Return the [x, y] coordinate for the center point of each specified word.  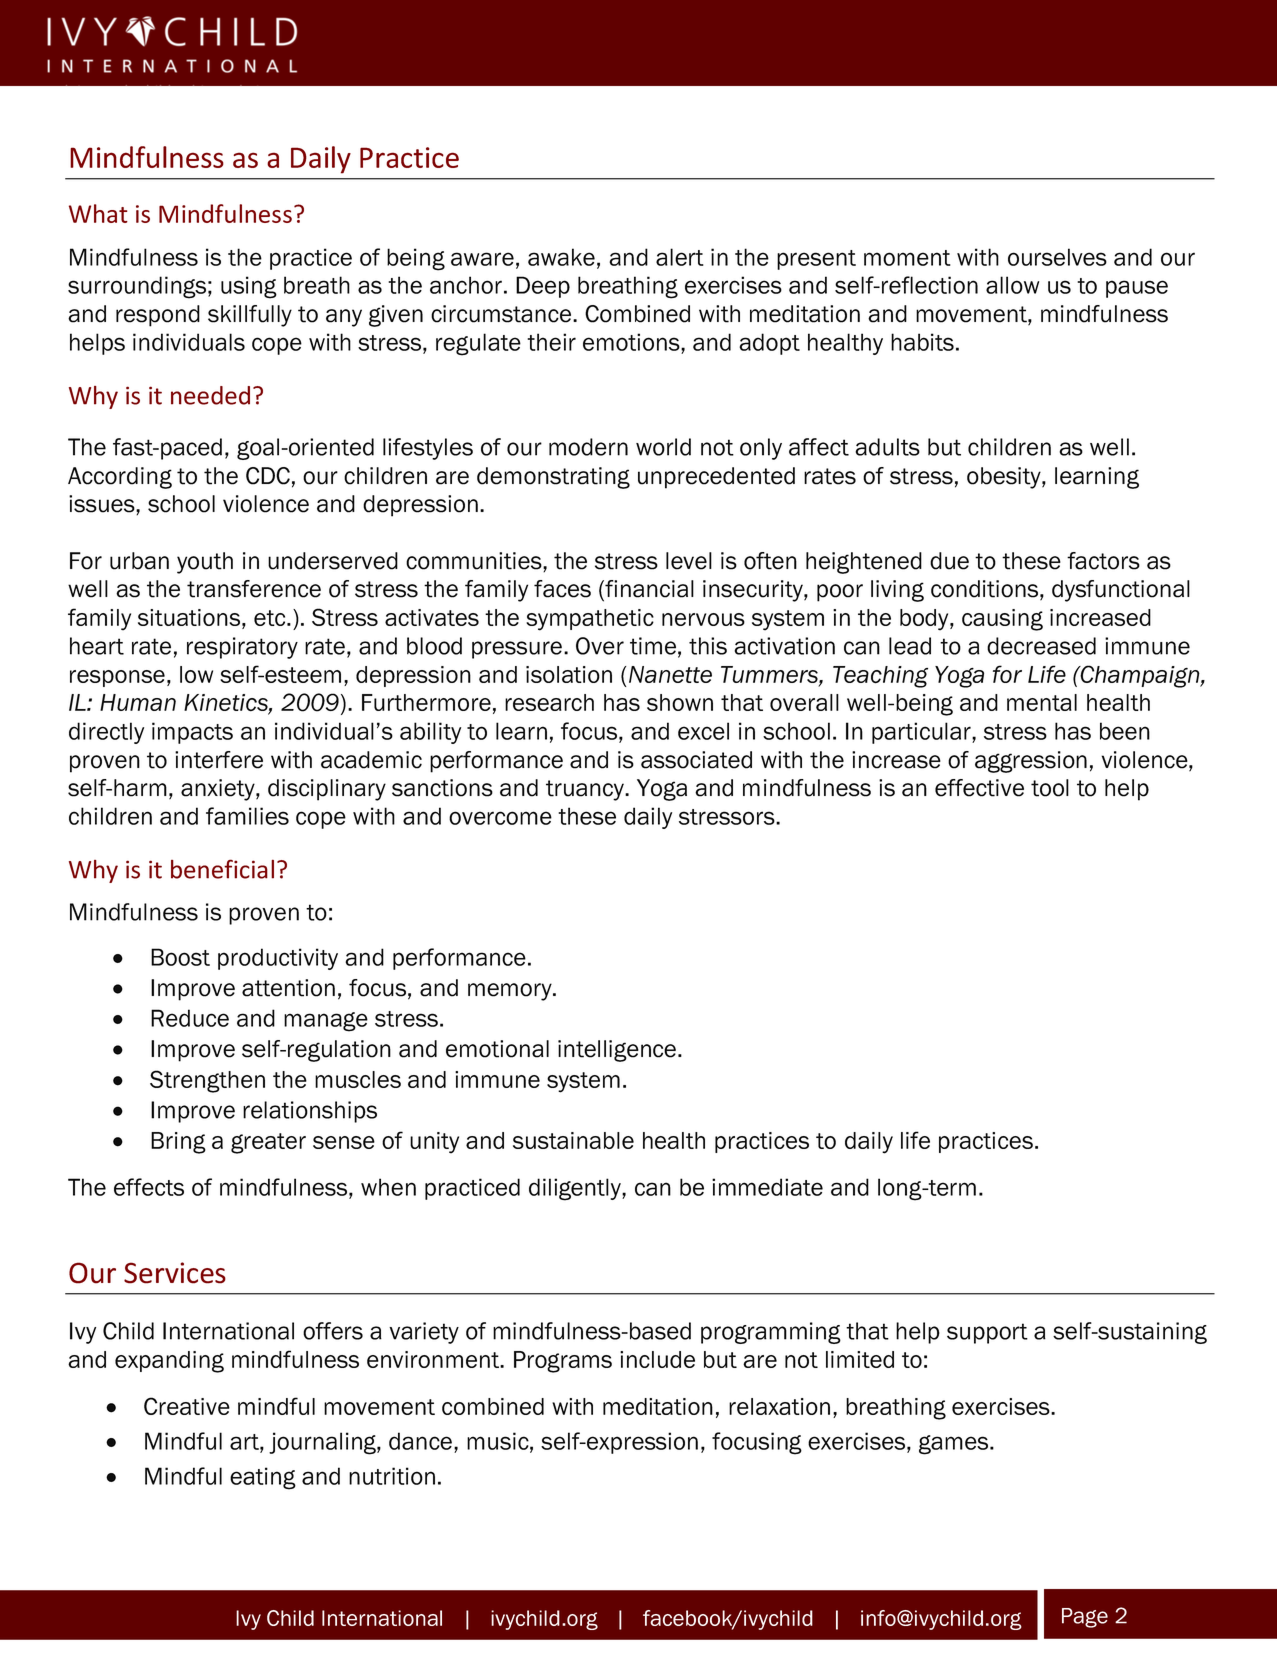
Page [1085, 1618]
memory [511, 992]
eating [263, 1478]
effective [979, 788]
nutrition [392, 1476]
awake [561, 257]
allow [1012, 285]
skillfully [250, 316]
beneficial [222, 869]
